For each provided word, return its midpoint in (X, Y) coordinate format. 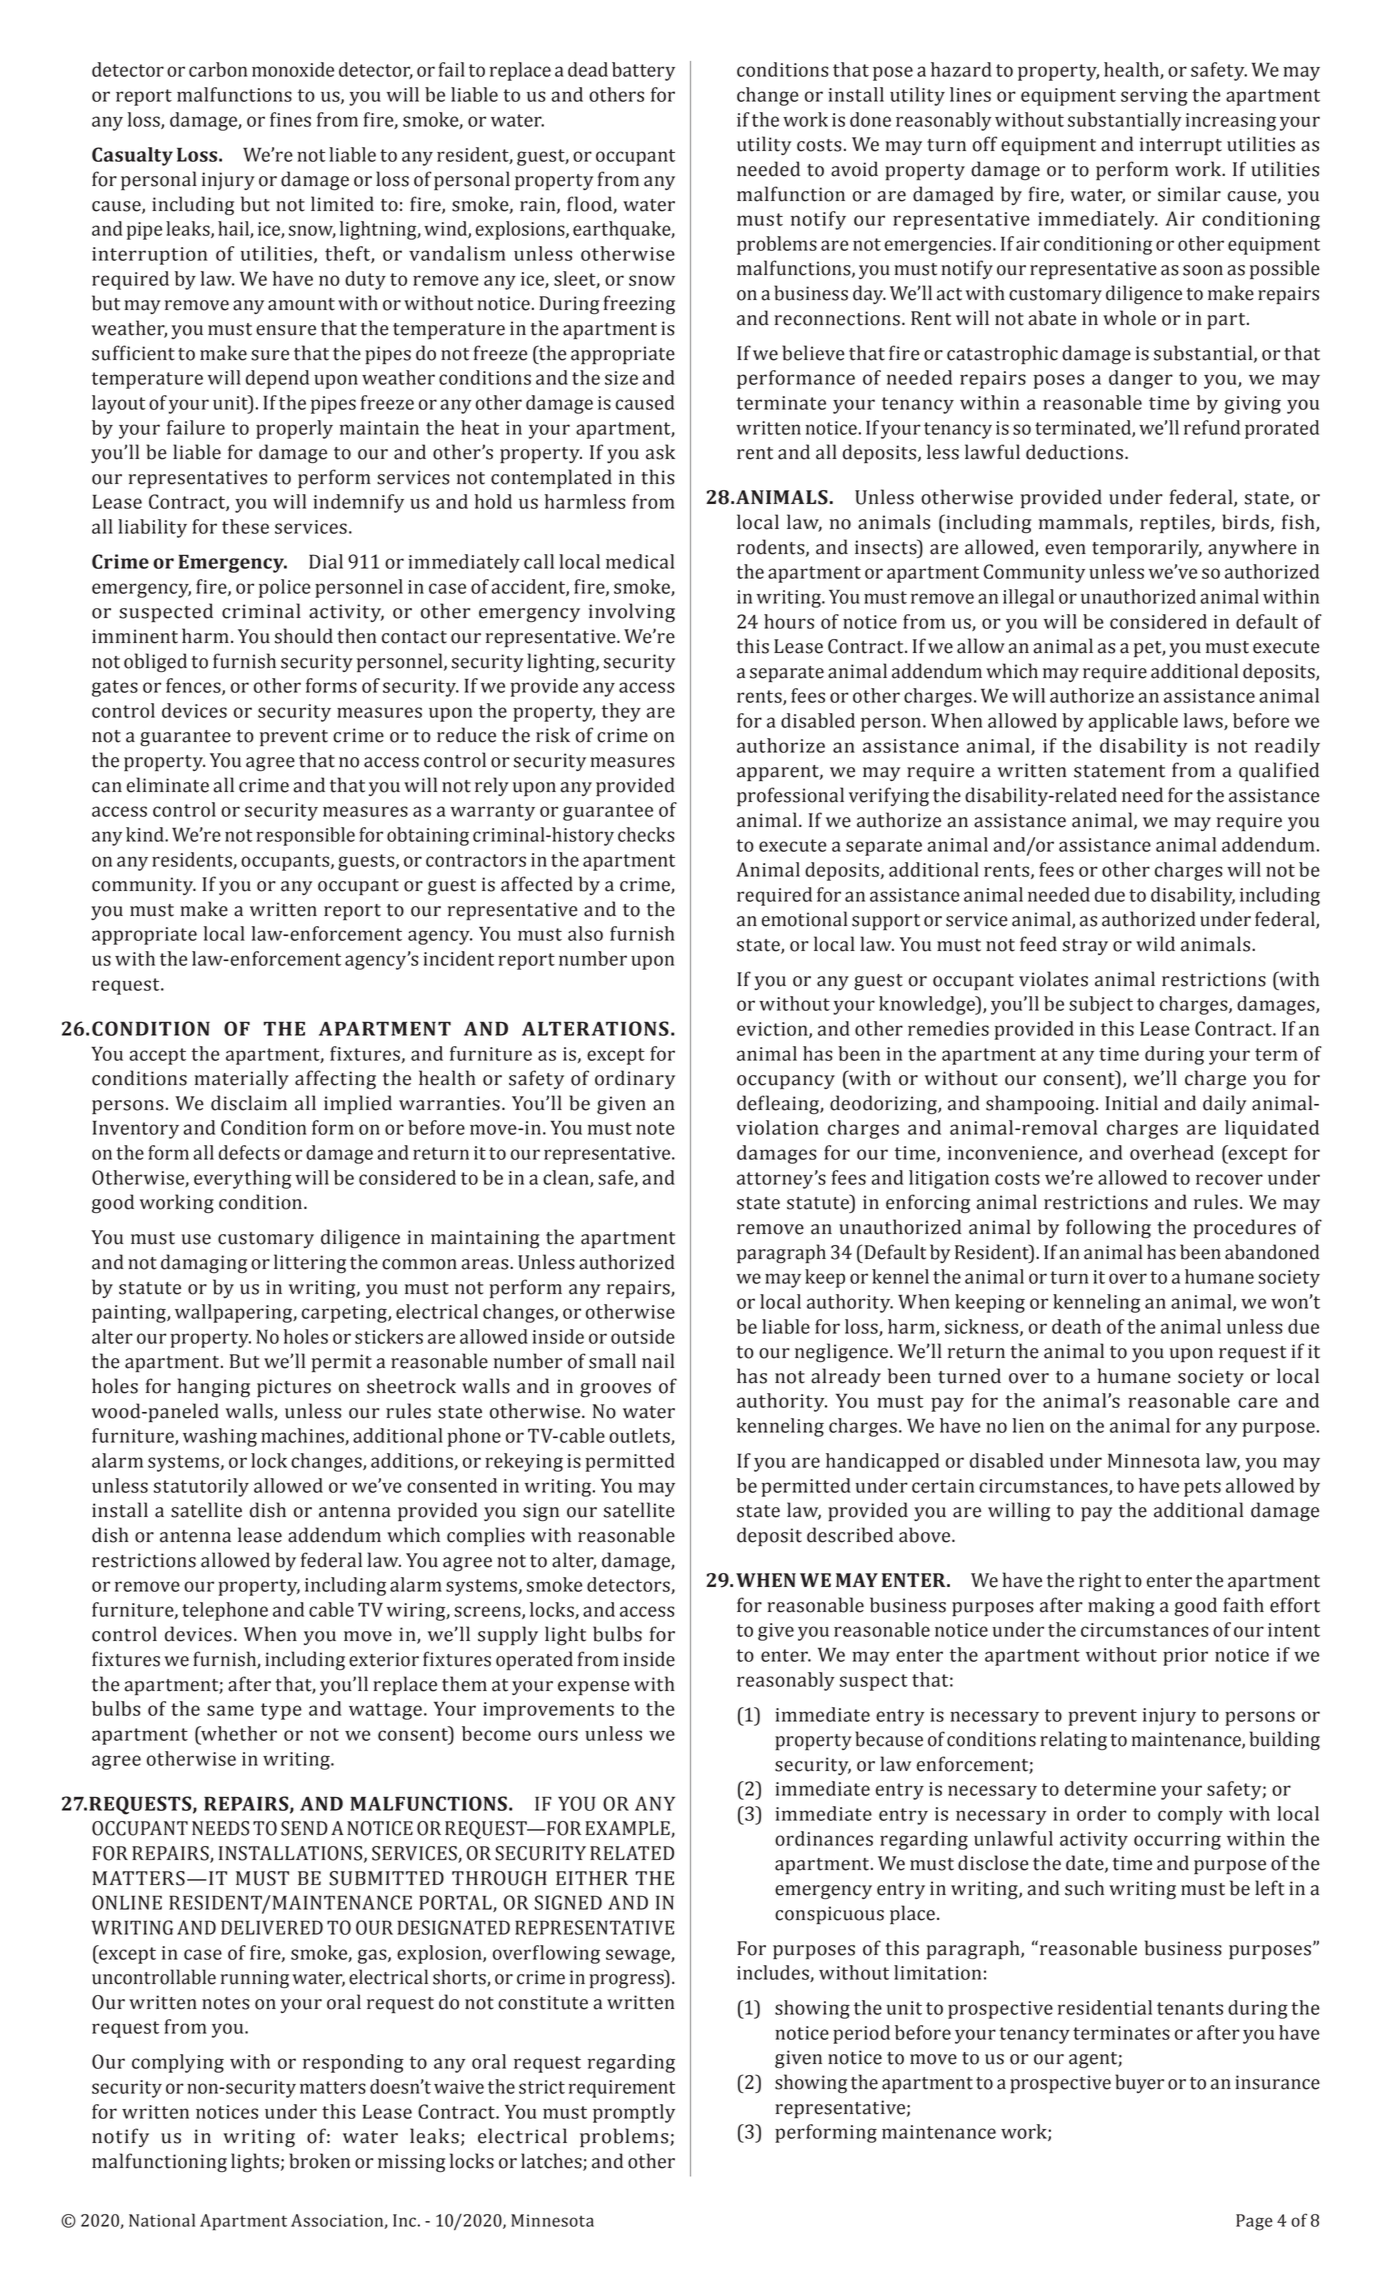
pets (1202, 1488)
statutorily (201, 1487)
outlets (640, 1436)
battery (643, 71)
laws (1204, 721)
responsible (305, 836)
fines (290, 119)
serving (1154, 97)
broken (319, 2161)
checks (646, 834)
